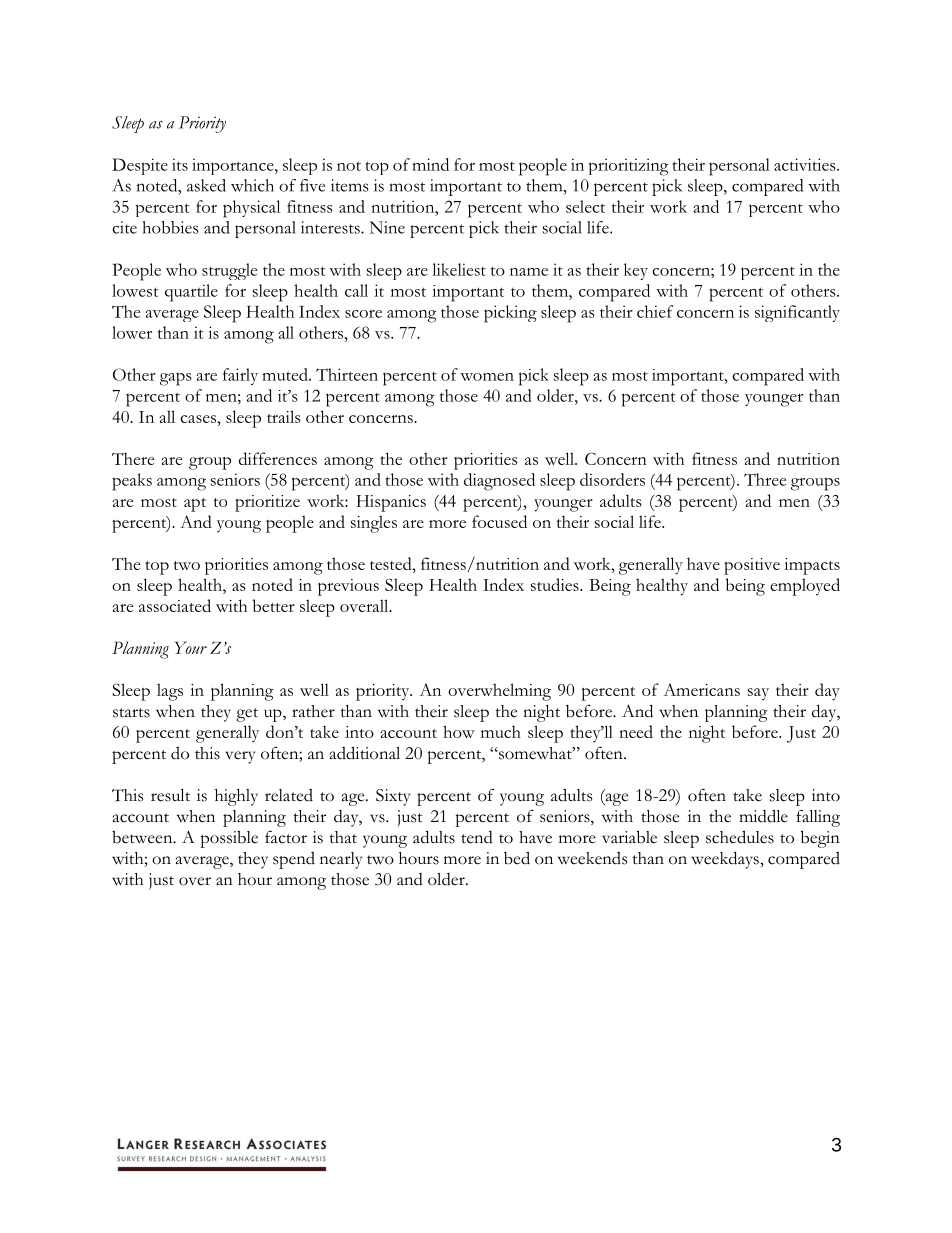  I want to click on focused, so click(499, 521).
